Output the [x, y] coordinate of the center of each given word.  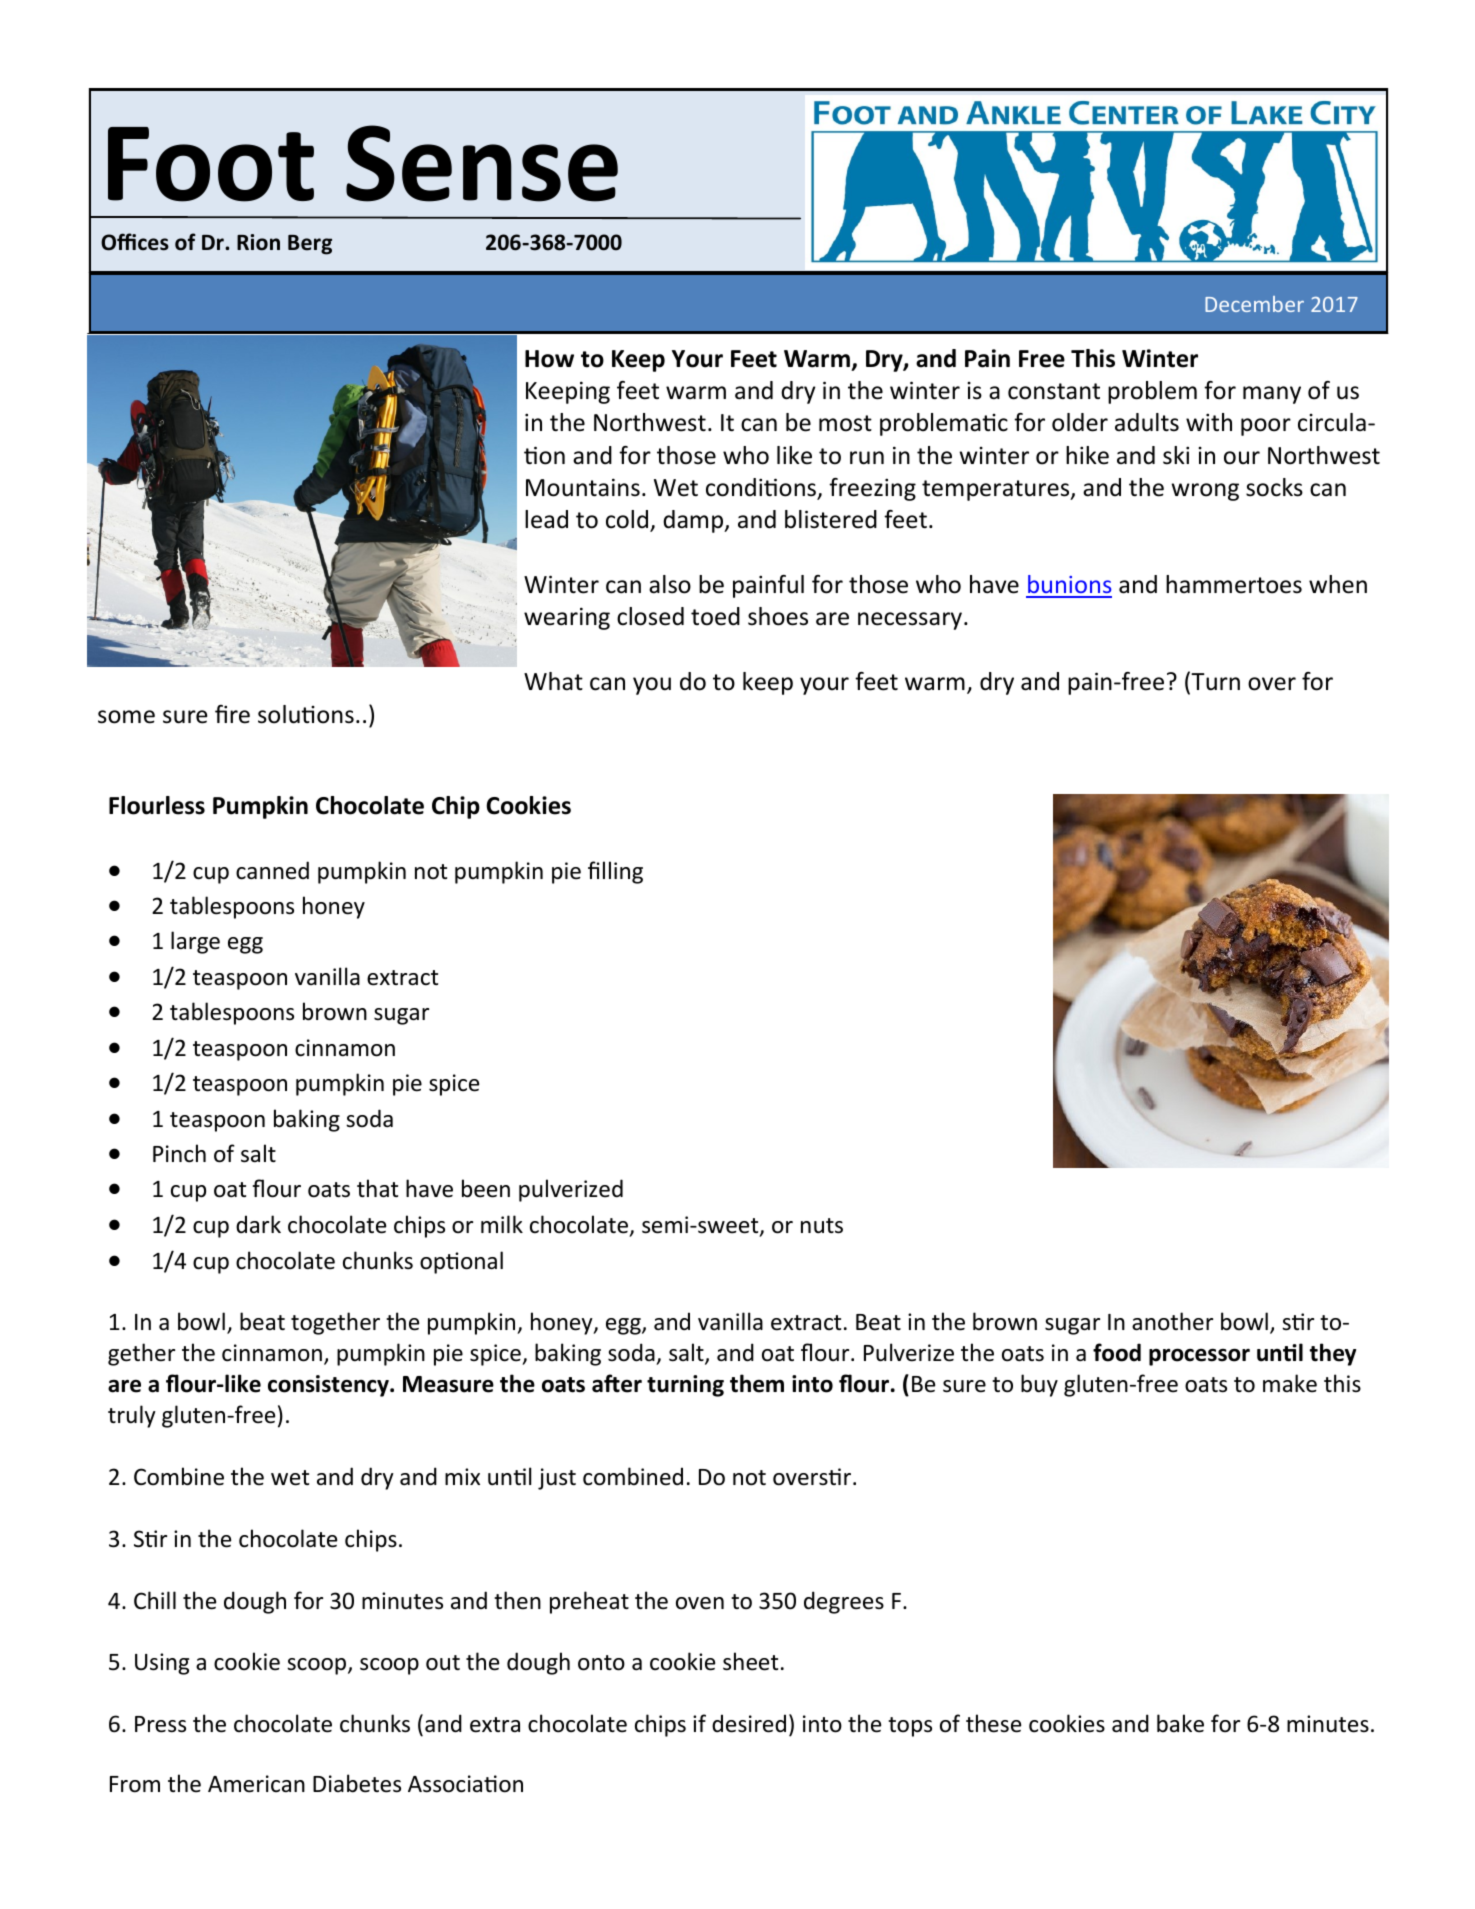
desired [749, 1723]
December [1254, 304]
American [256, 1784]
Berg [310, 245]
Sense [482, 163]
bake [1180, 1723]
